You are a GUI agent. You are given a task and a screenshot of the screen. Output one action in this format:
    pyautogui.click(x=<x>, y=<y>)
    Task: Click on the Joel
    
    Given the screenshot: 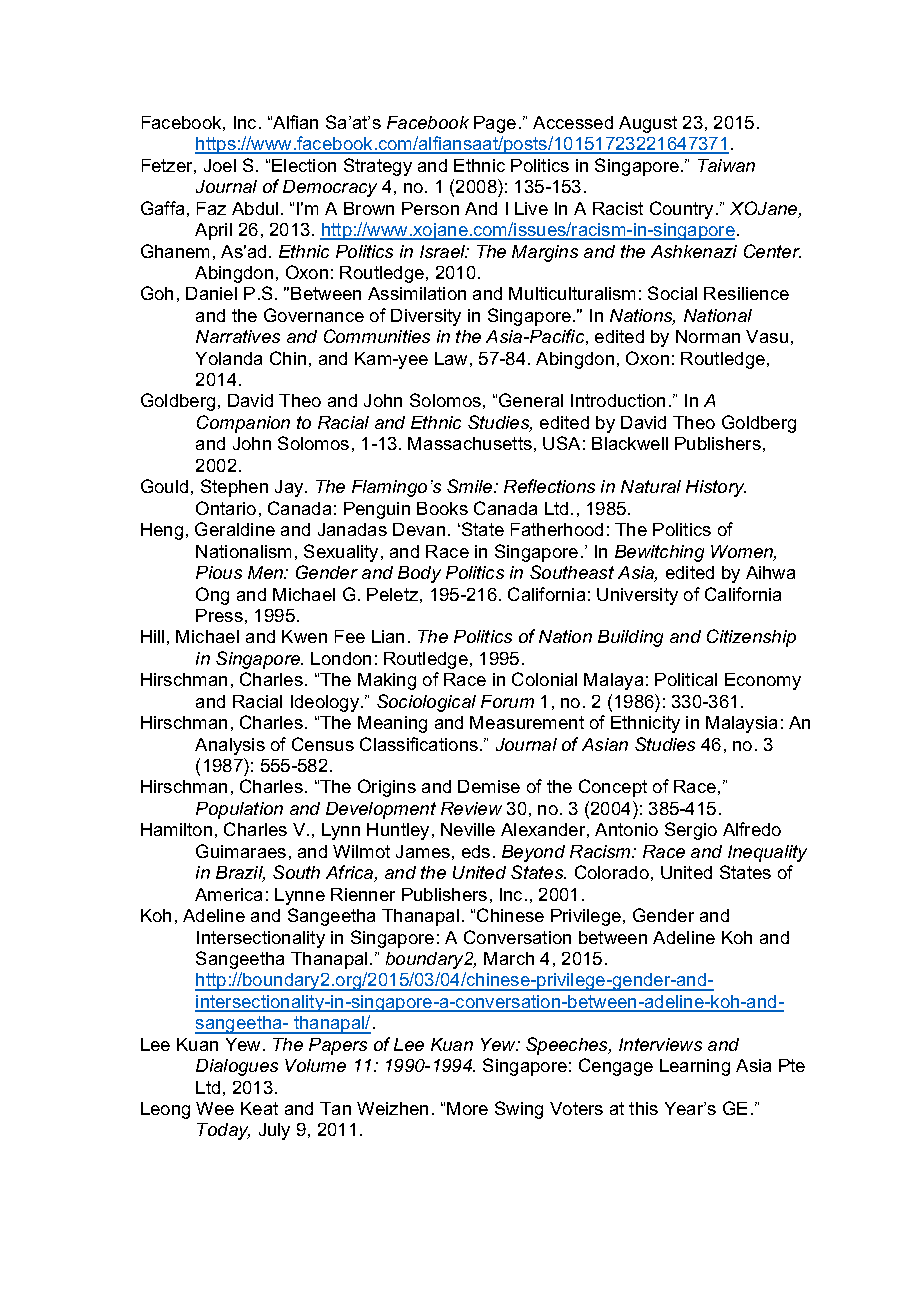 What is the action you would take?
    pyautogui.click(x=220, y=165)
